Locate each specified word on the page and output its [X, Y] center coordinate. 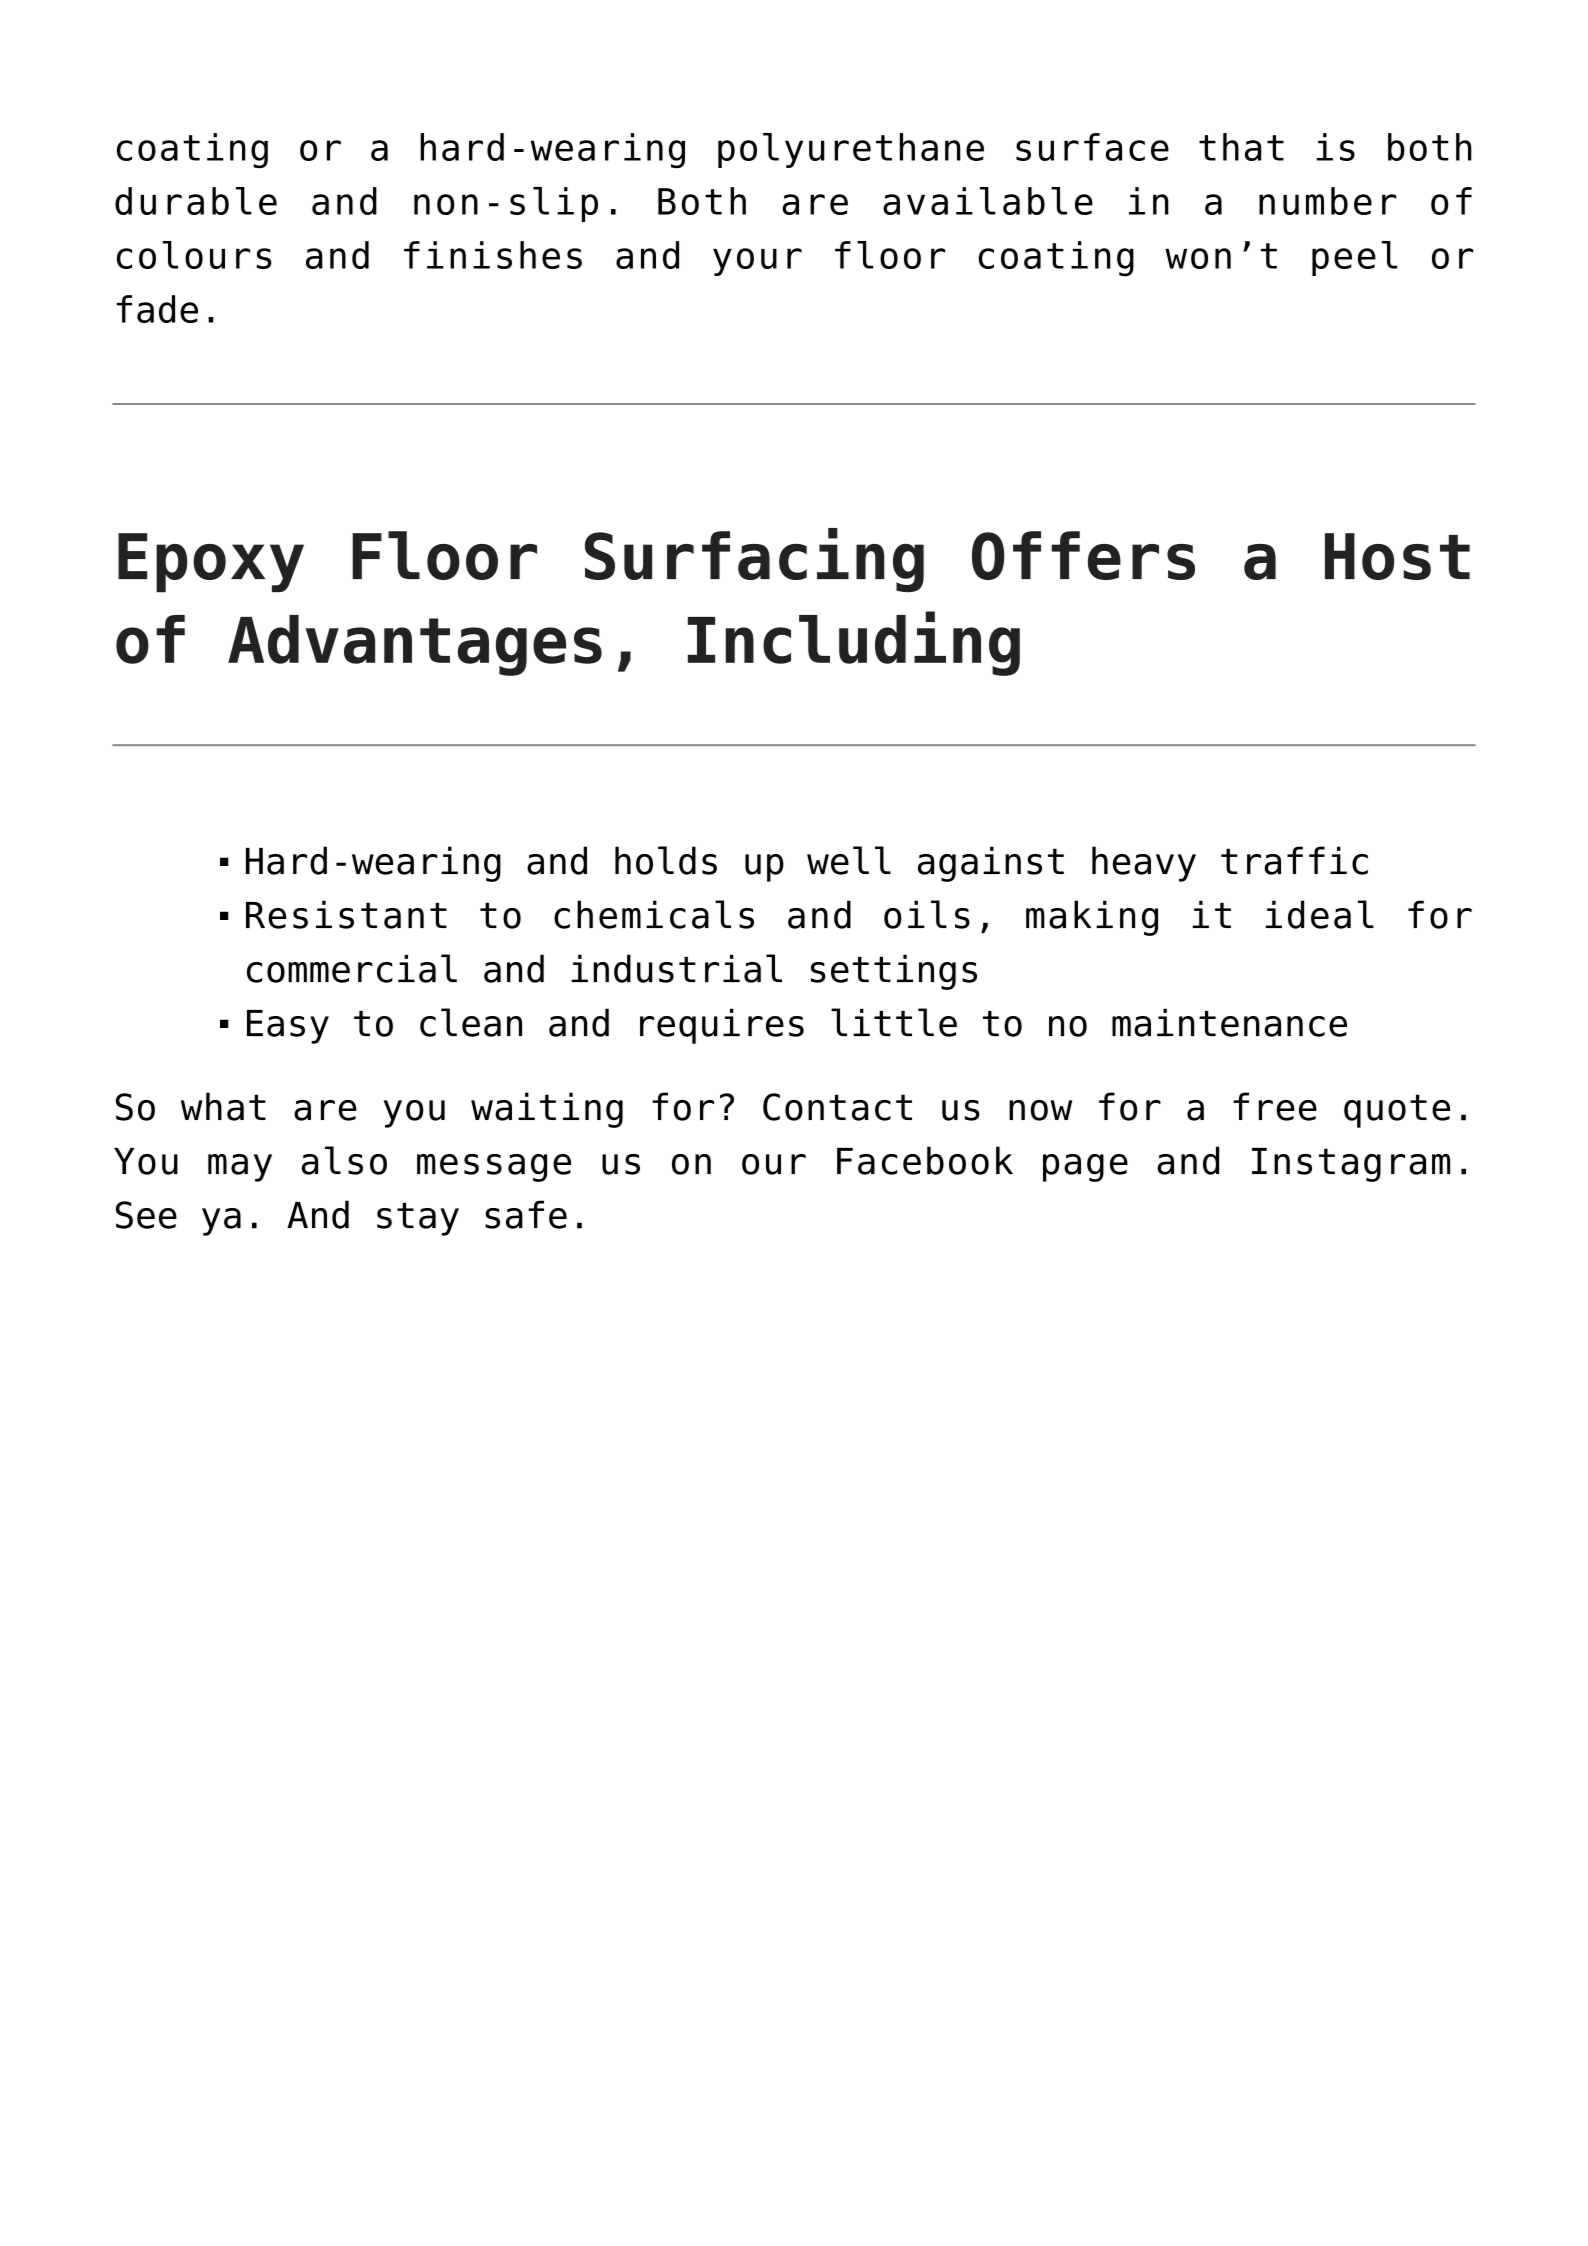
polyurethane [851, 150]
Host [1397, 556]
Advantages [415, 645]
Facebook [925, 1160]
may [240, 1168]
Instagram [1351, 1165]
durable [196, 201]
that [1241, 147]
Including [854, 643]
